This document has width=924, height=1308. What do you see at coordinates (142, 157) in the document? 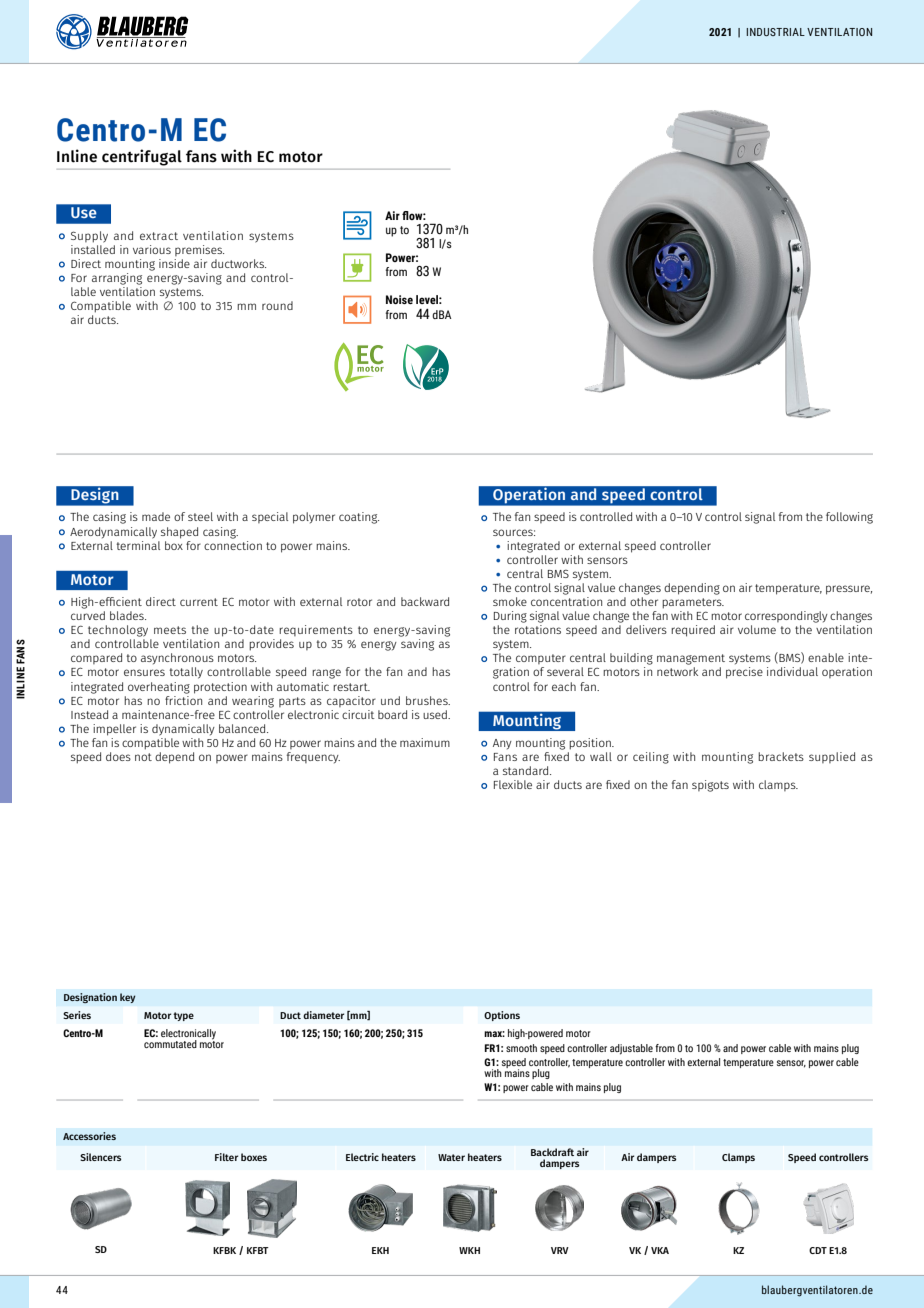
I see `centrifugal` at bounding box center [142, 157].
